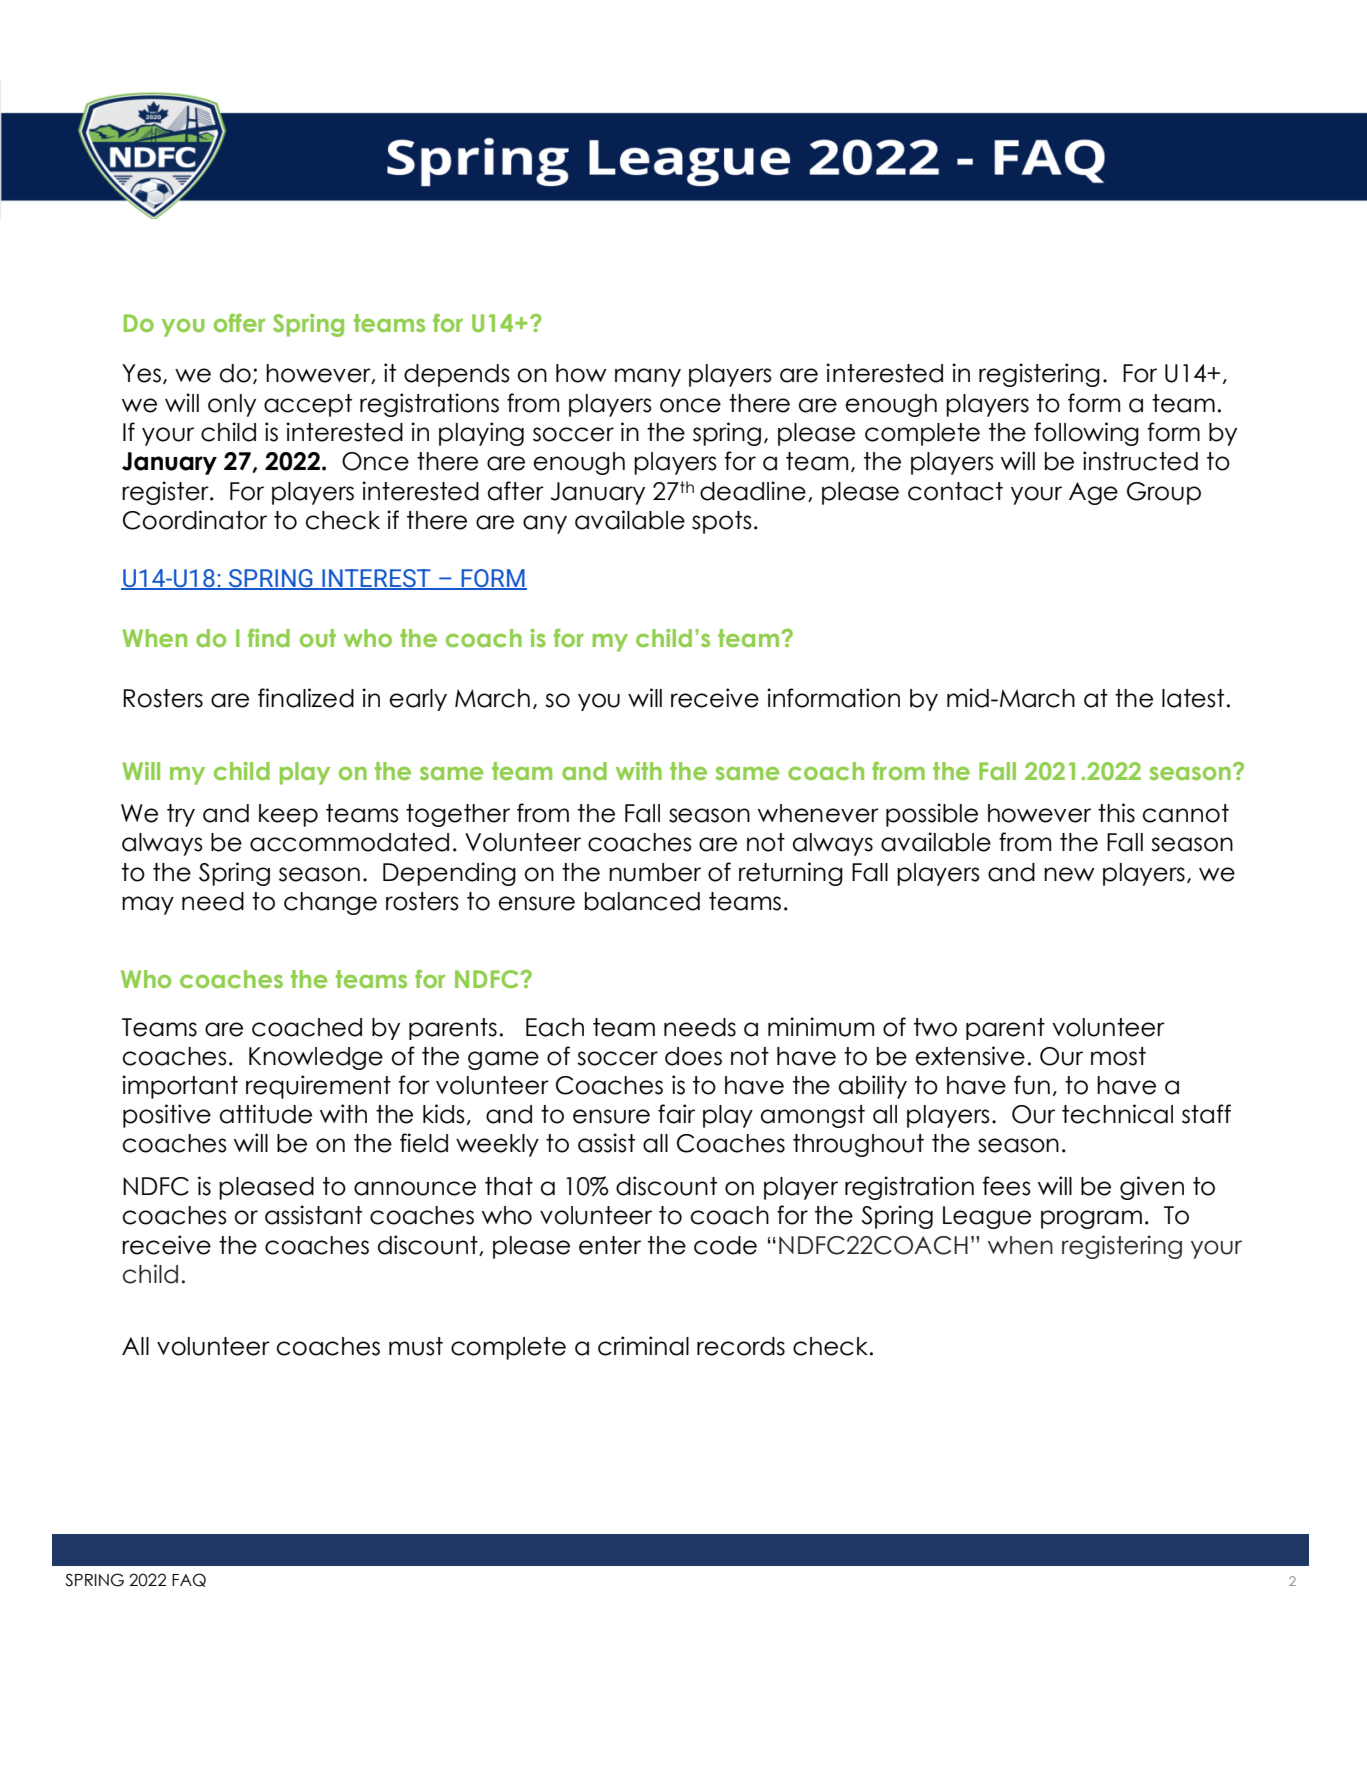  I want to click on many, so click(648, 377).
